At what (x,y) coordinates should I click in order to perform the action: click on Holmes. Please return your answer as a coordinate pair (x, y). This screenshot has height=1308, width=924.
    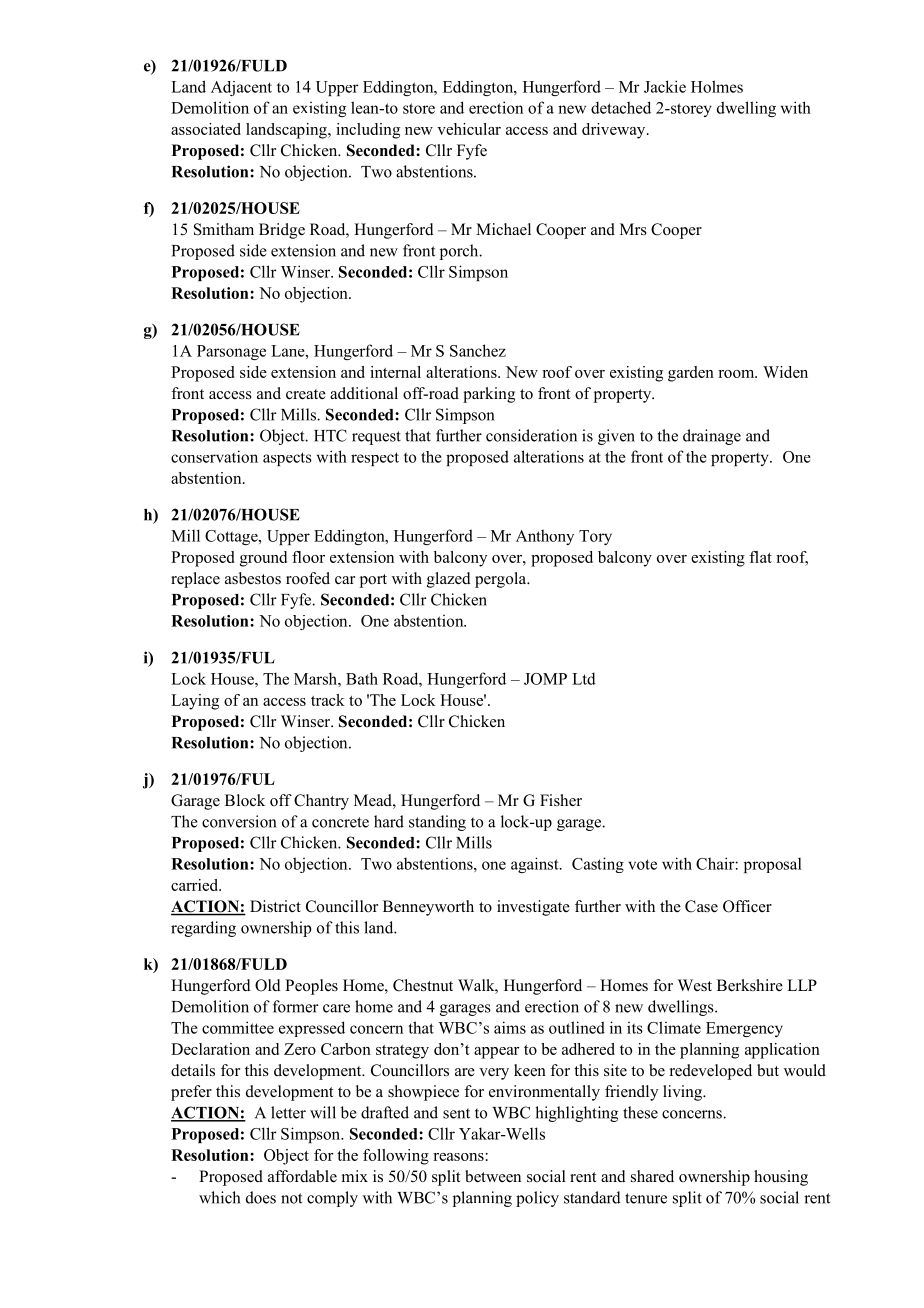
    Looking at the image, I should click on (717, 86).
